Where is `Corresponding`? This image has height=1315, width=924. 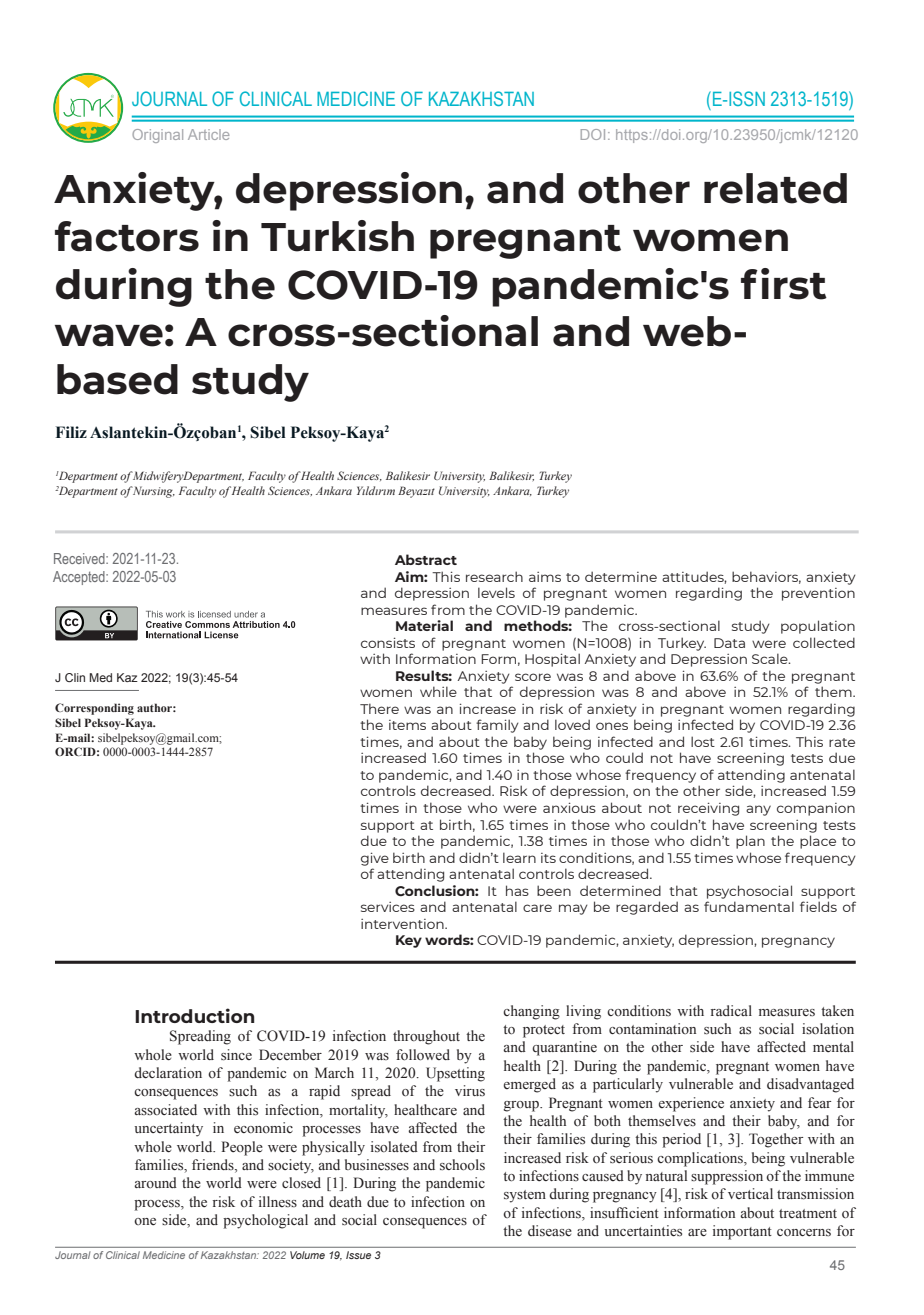
Corresponding is located at coordinates (94, 709).
